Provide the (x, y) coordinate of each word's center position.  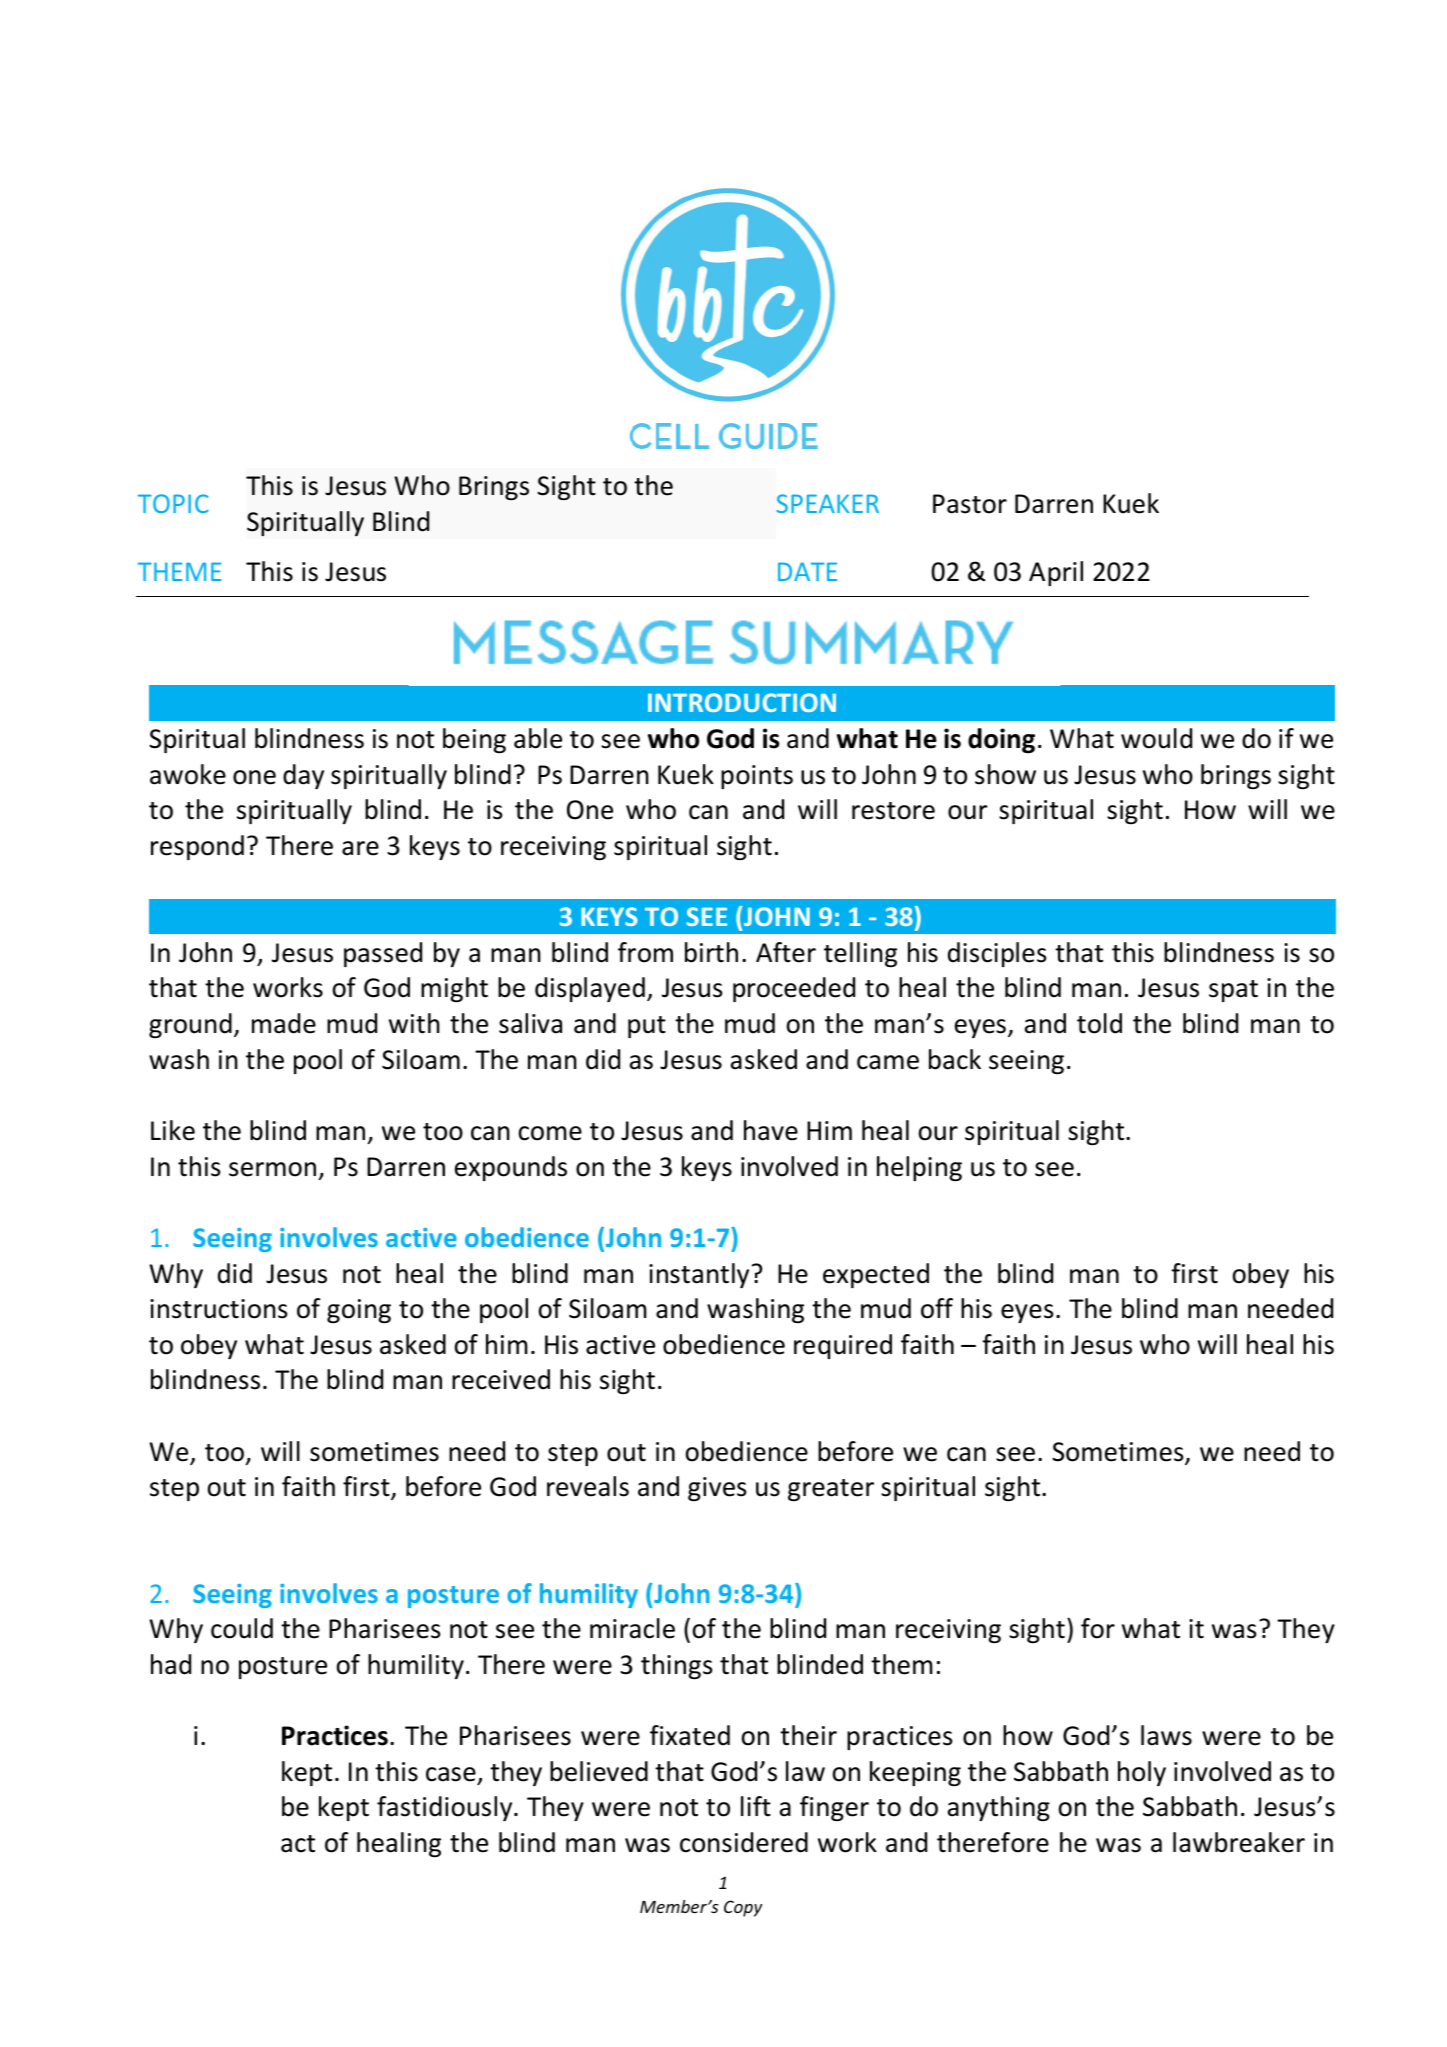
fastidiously (446, 1808)
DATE (807, 571)
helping (919, 1168)
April (1056, 573)
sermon (272, 1169)
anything (999, 1808)
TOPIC (173, 503)
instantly (699, 1275)
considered (744, 1842)
